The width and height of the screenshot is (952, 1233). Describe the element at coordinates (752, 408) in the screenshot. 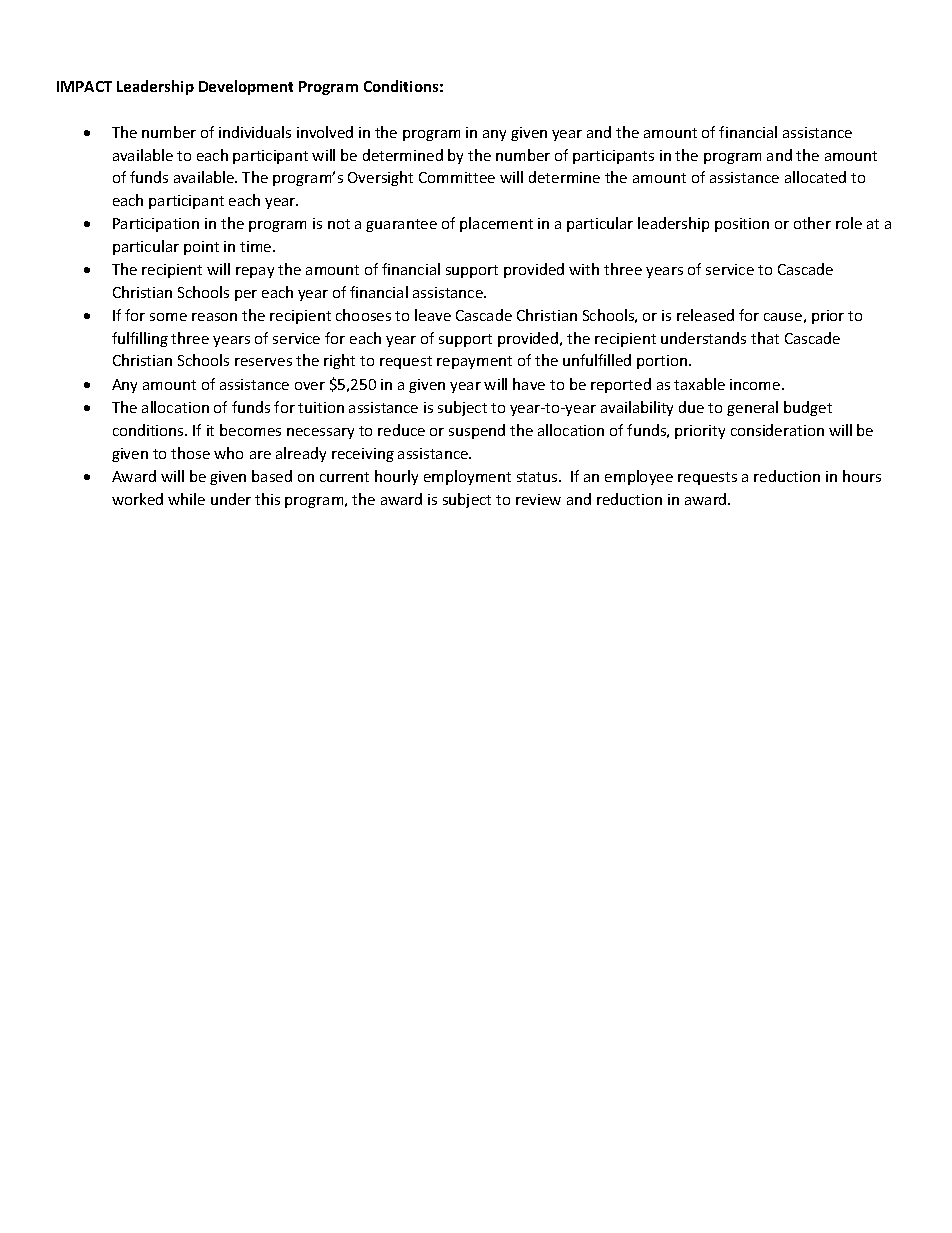

I see `general` at that location.
